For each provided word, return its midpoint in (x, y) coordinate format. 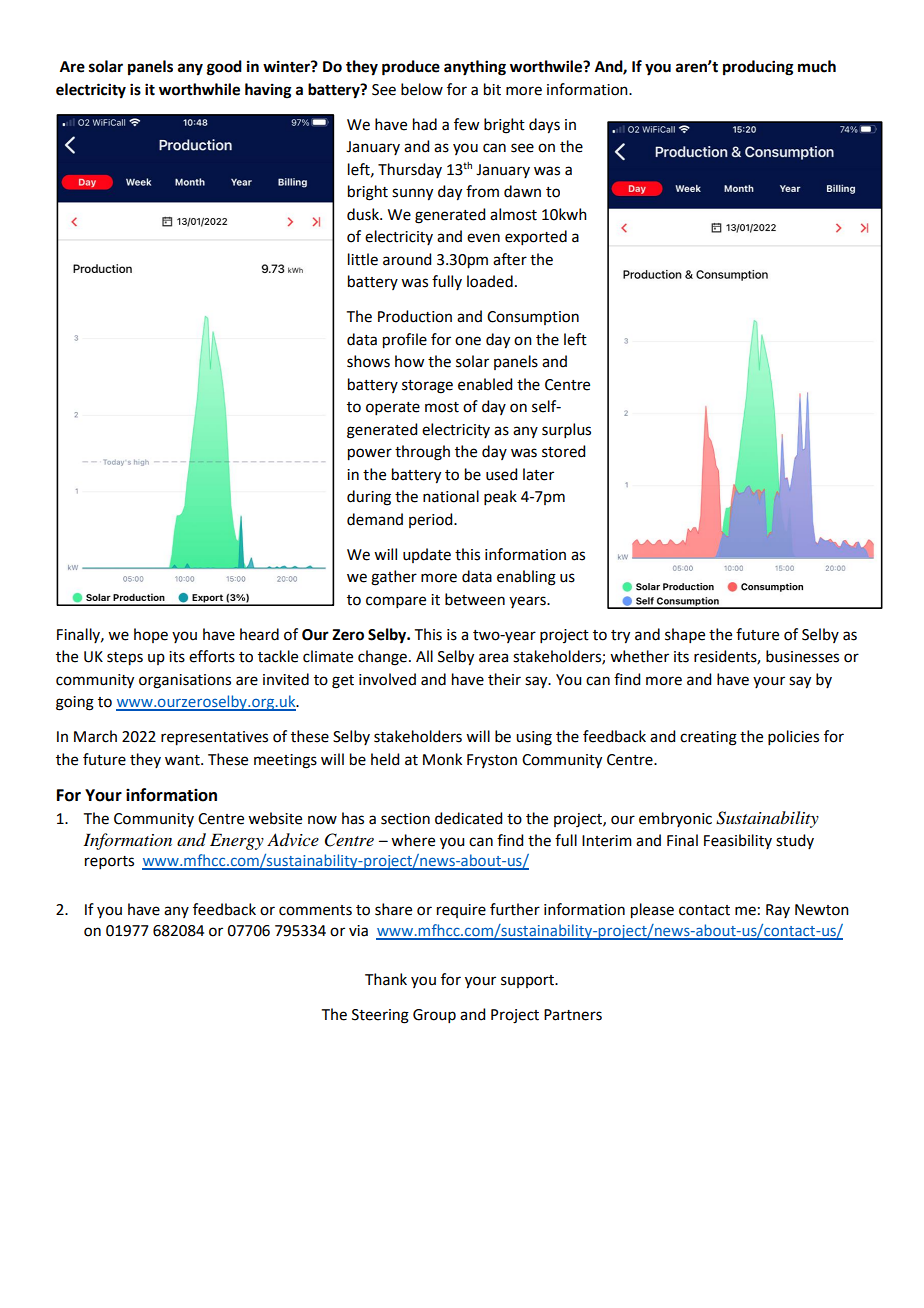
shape (685, 635)
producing (758, 68)
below (422, 89)
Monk (442, 759)
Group (434, 1016)
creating (708, 738)
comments (315, 910)
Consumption (533, 318)
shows (368, 361)
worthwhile (199, 89)
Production (415, 316)
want (183, 760)
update (427, 555)
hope (151, 635)
